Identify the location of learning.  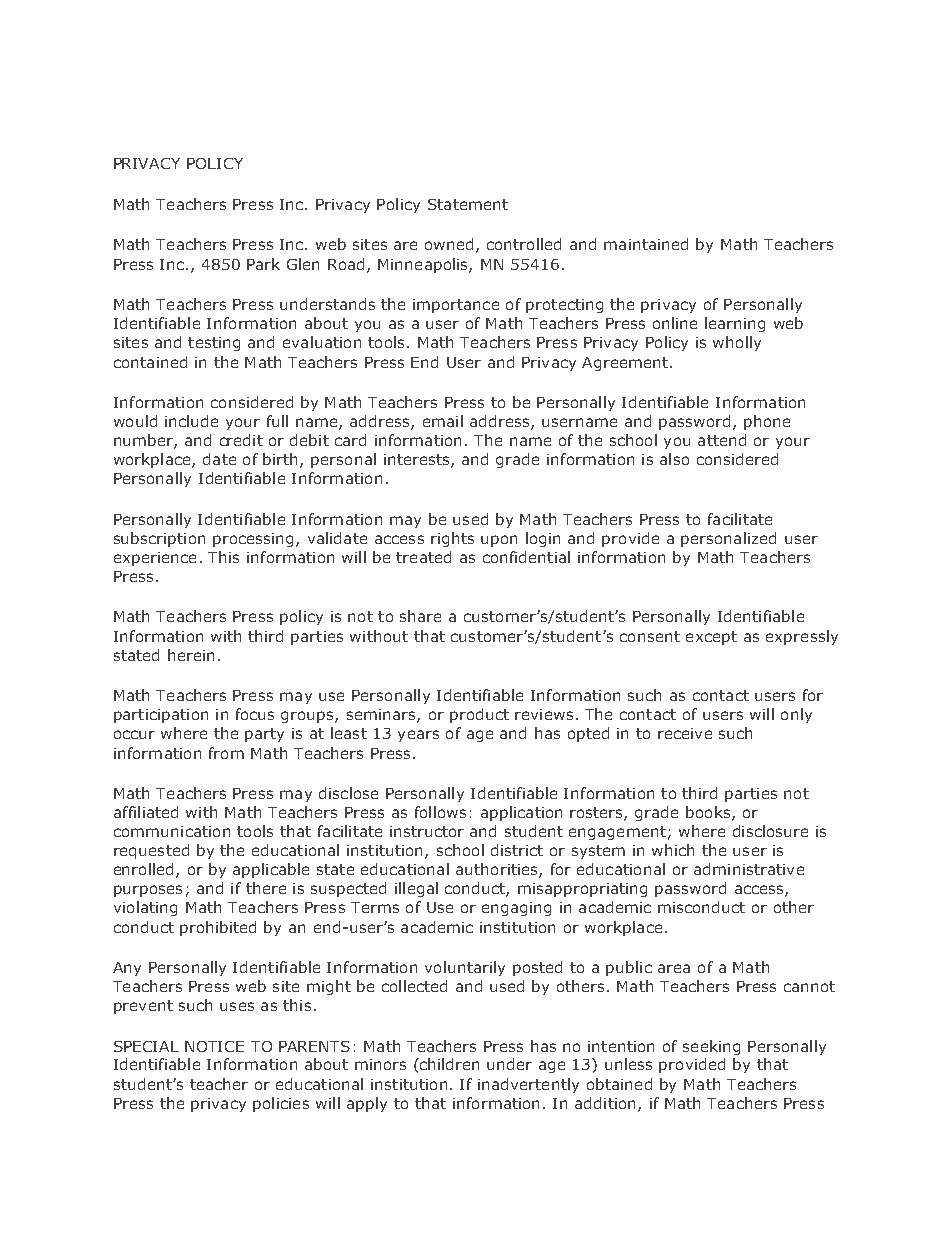
(735, 324).
